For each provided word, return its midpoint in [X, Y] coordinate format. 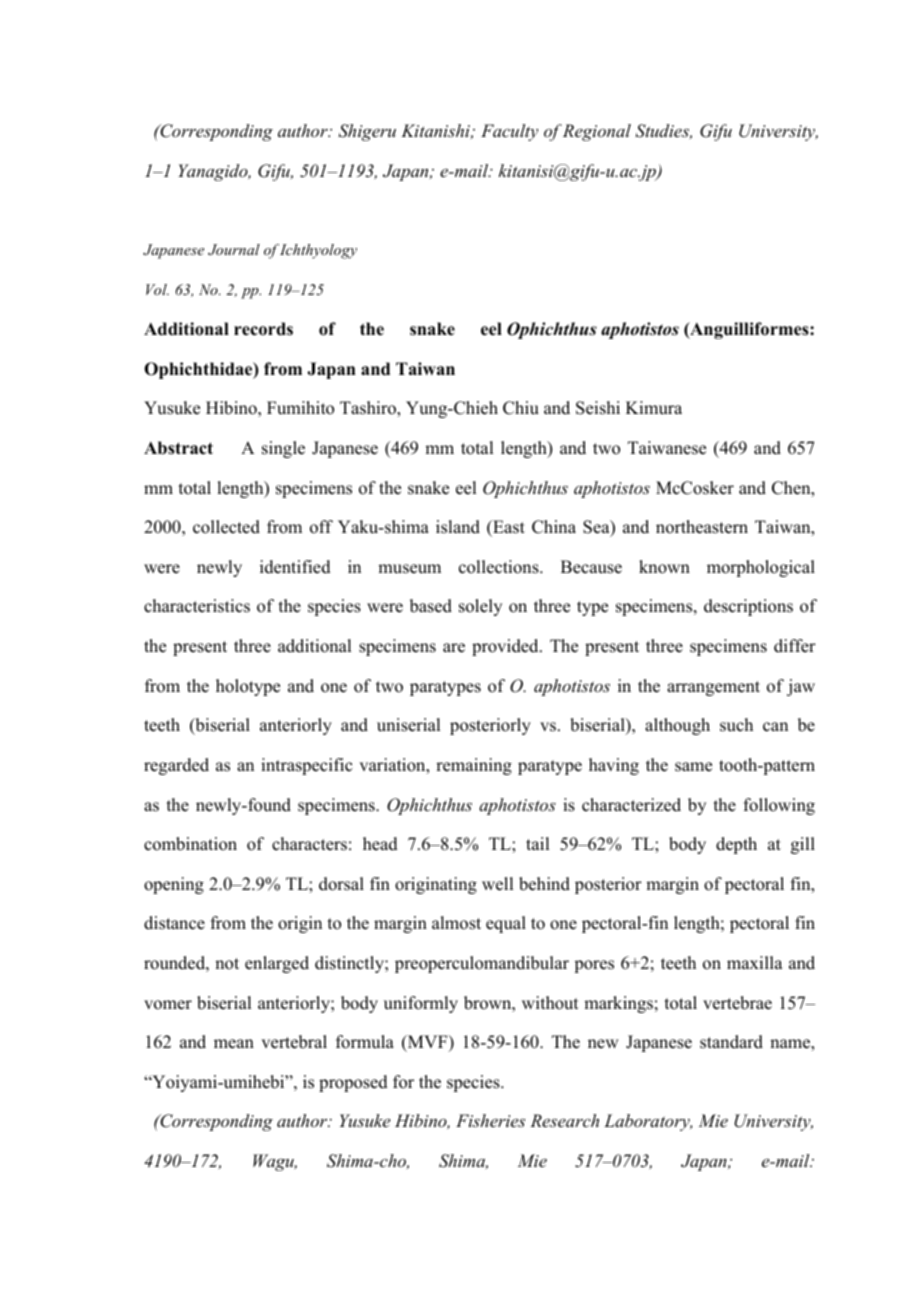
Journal [234, 250]
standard [731, 1042]
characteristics [197, 606]
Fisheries [490, 1120]
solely [480, 607]
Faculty [509, 132]
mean [234, 1044]
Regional [597, 132]
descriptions [748, 607]
